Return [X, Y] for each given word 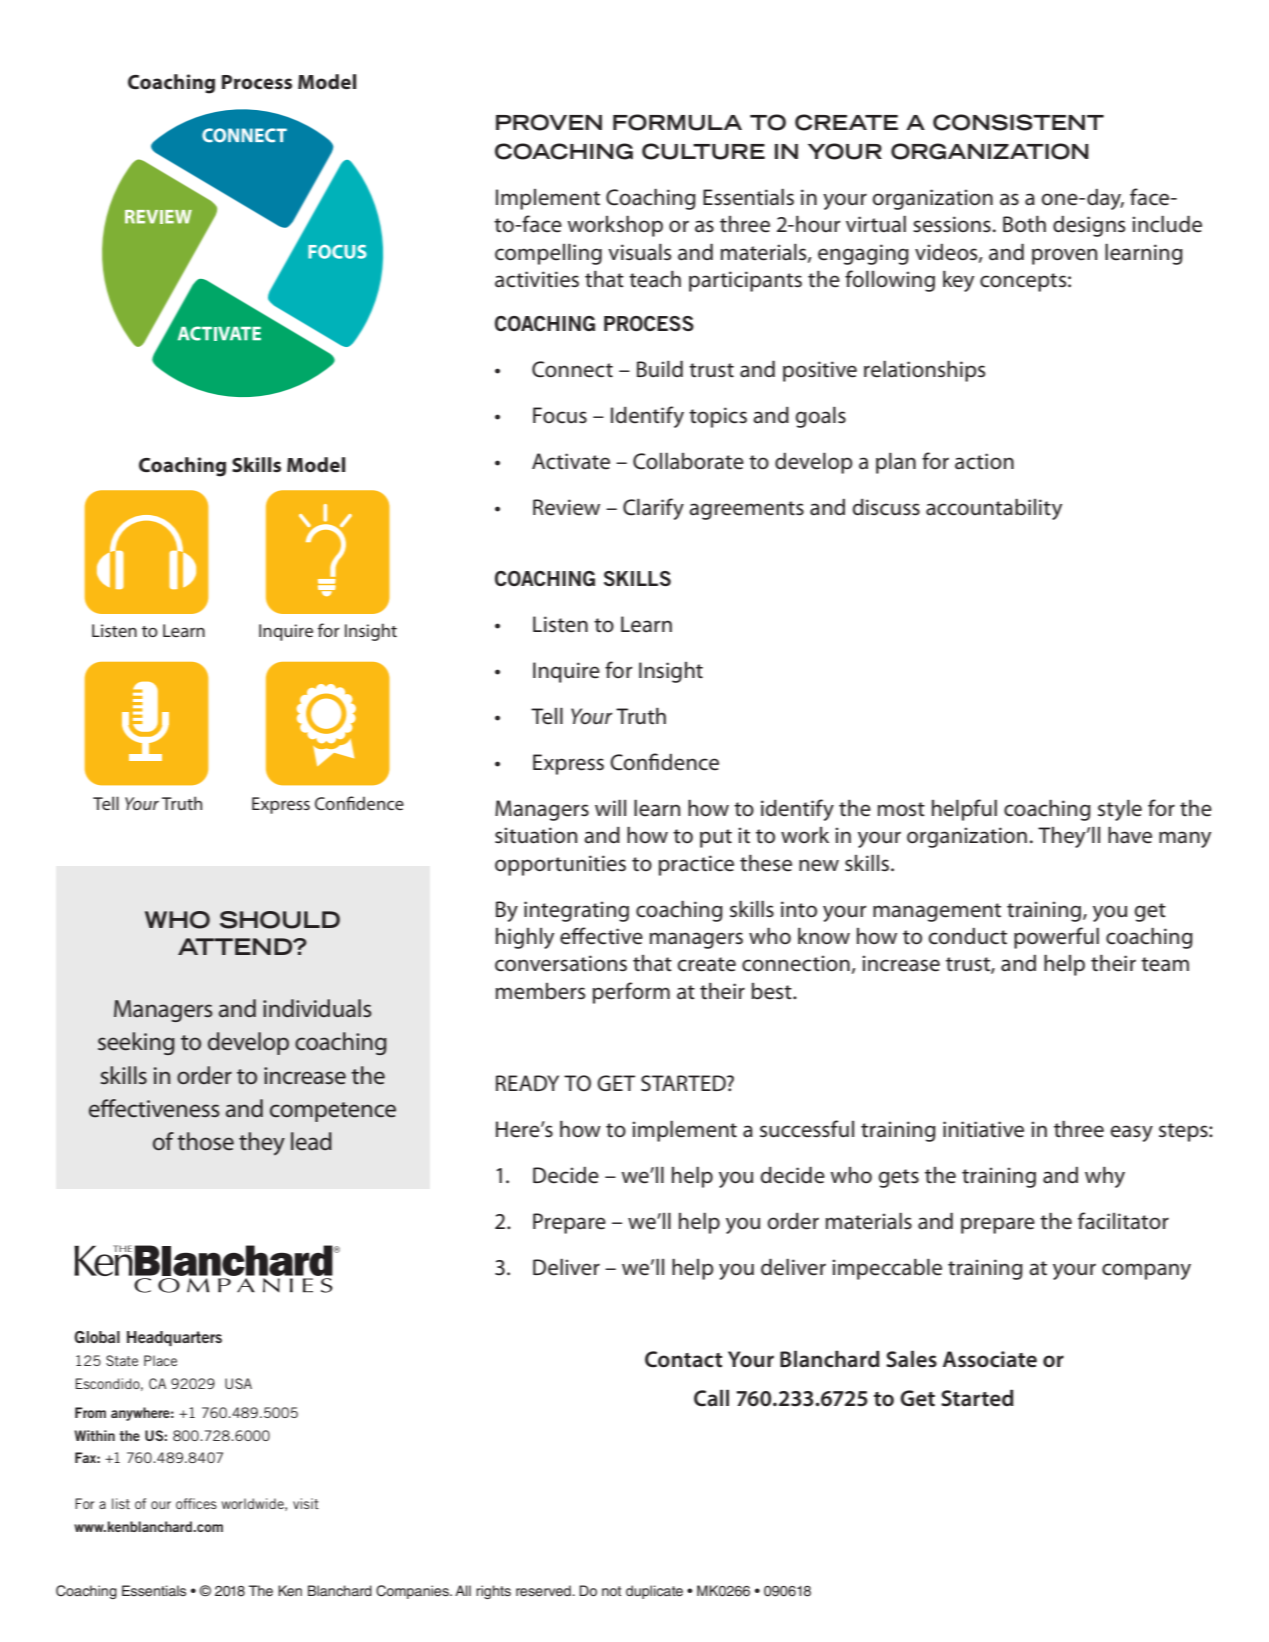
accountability [994, 509]
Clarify [653, 509]
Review [566, 507]
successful [807, 1129]
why [1105, 1177]
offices [196, 1503]
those [205, 1141]
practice [696, 865]
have [1130, 835]
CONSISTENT [1018, 122]
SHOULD [280, 920]
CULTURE [703, 151]
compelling [548, 254]
